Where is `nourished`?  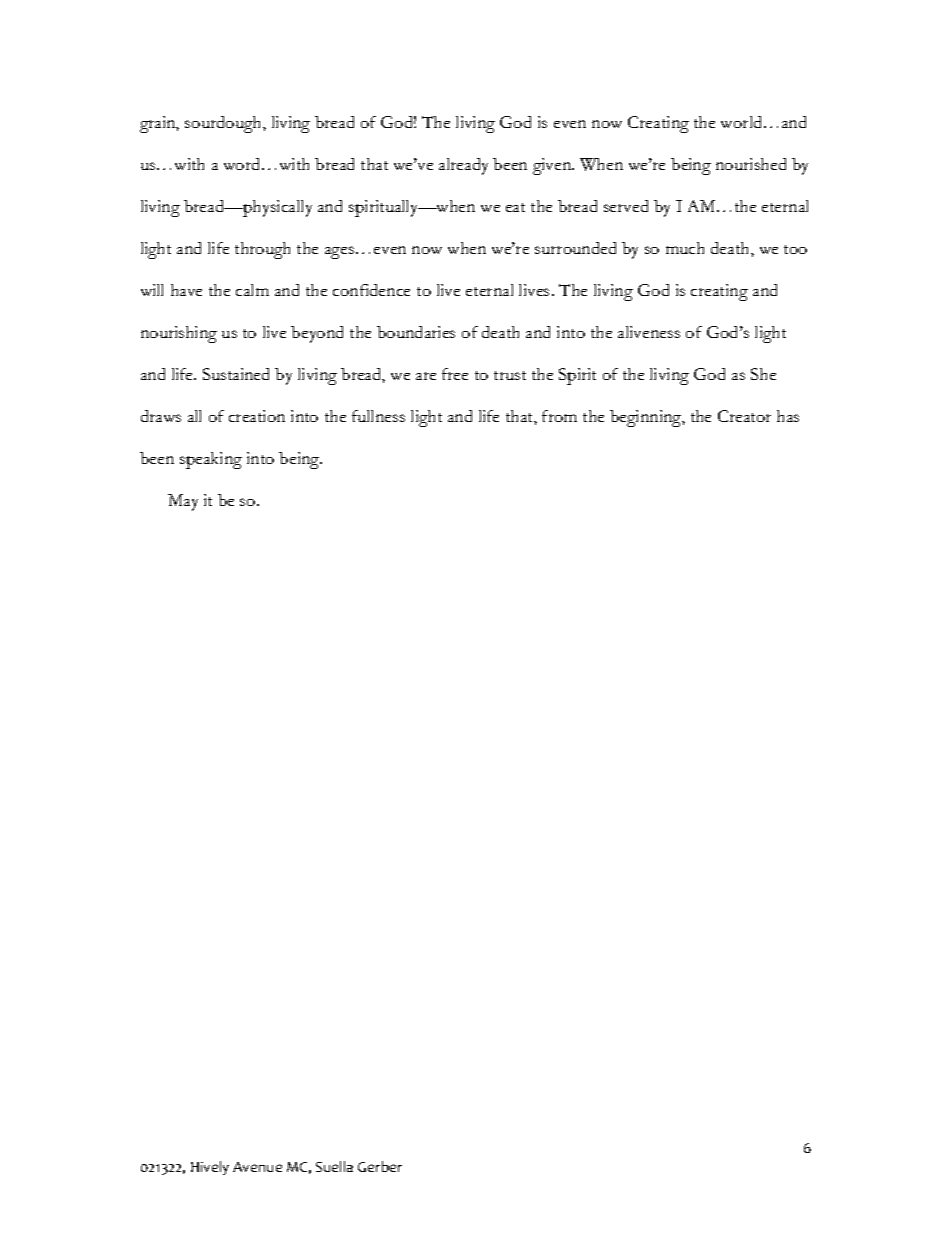
nourished is located at coordinates (751, 164).
